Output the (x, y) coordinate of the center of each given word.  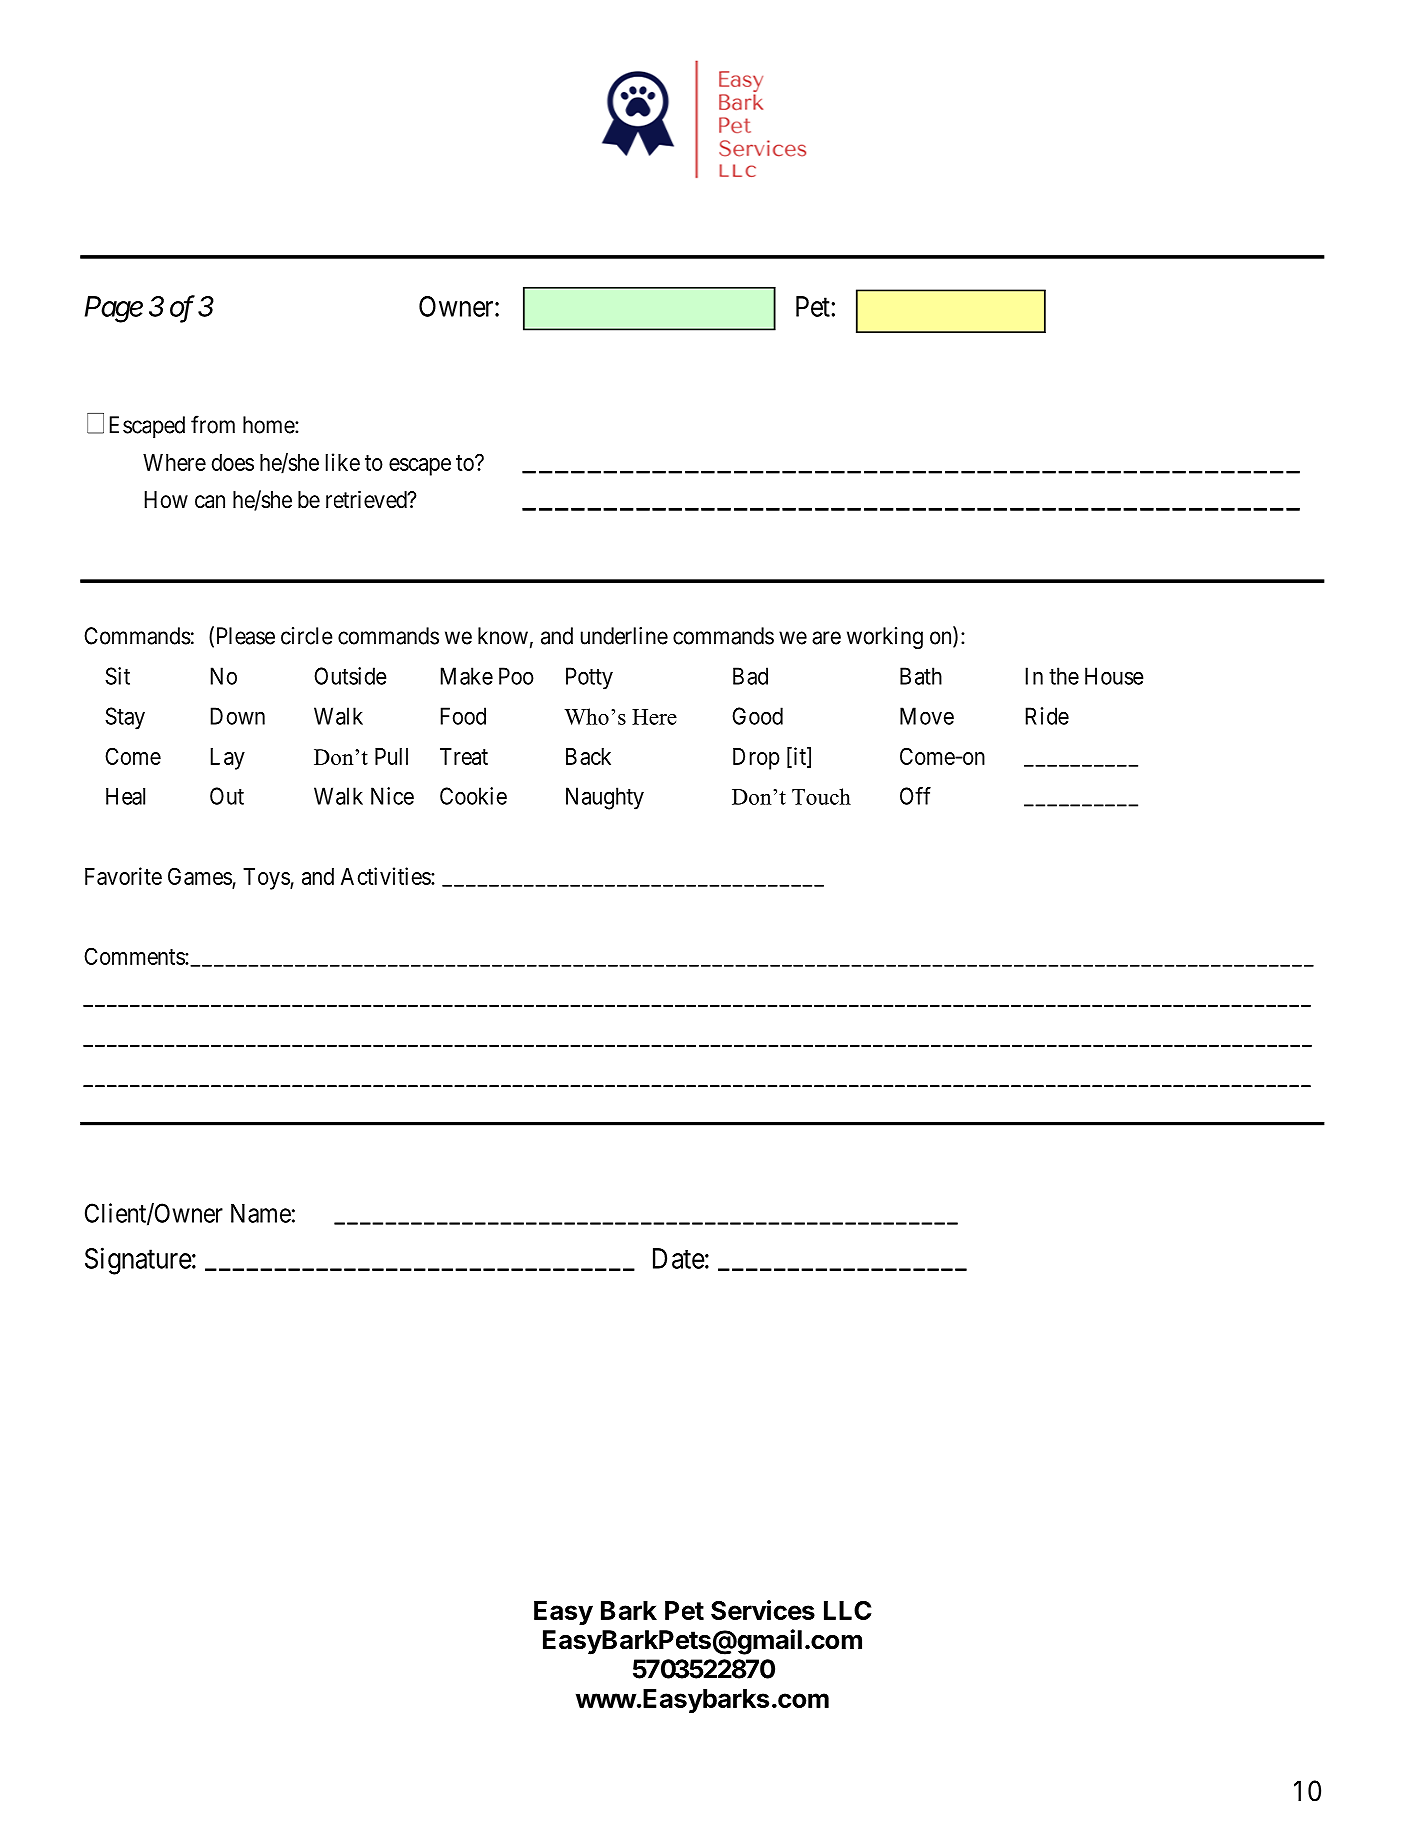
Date (679, 1258)
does (233, 462)
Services (763, 1610)
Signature (138, 1261)
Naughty (605, 798)
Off (915, 796)
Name (261, 1213)
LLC (847, 1610)
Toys (267, 879)
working (885, 638)
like (343, 462)
